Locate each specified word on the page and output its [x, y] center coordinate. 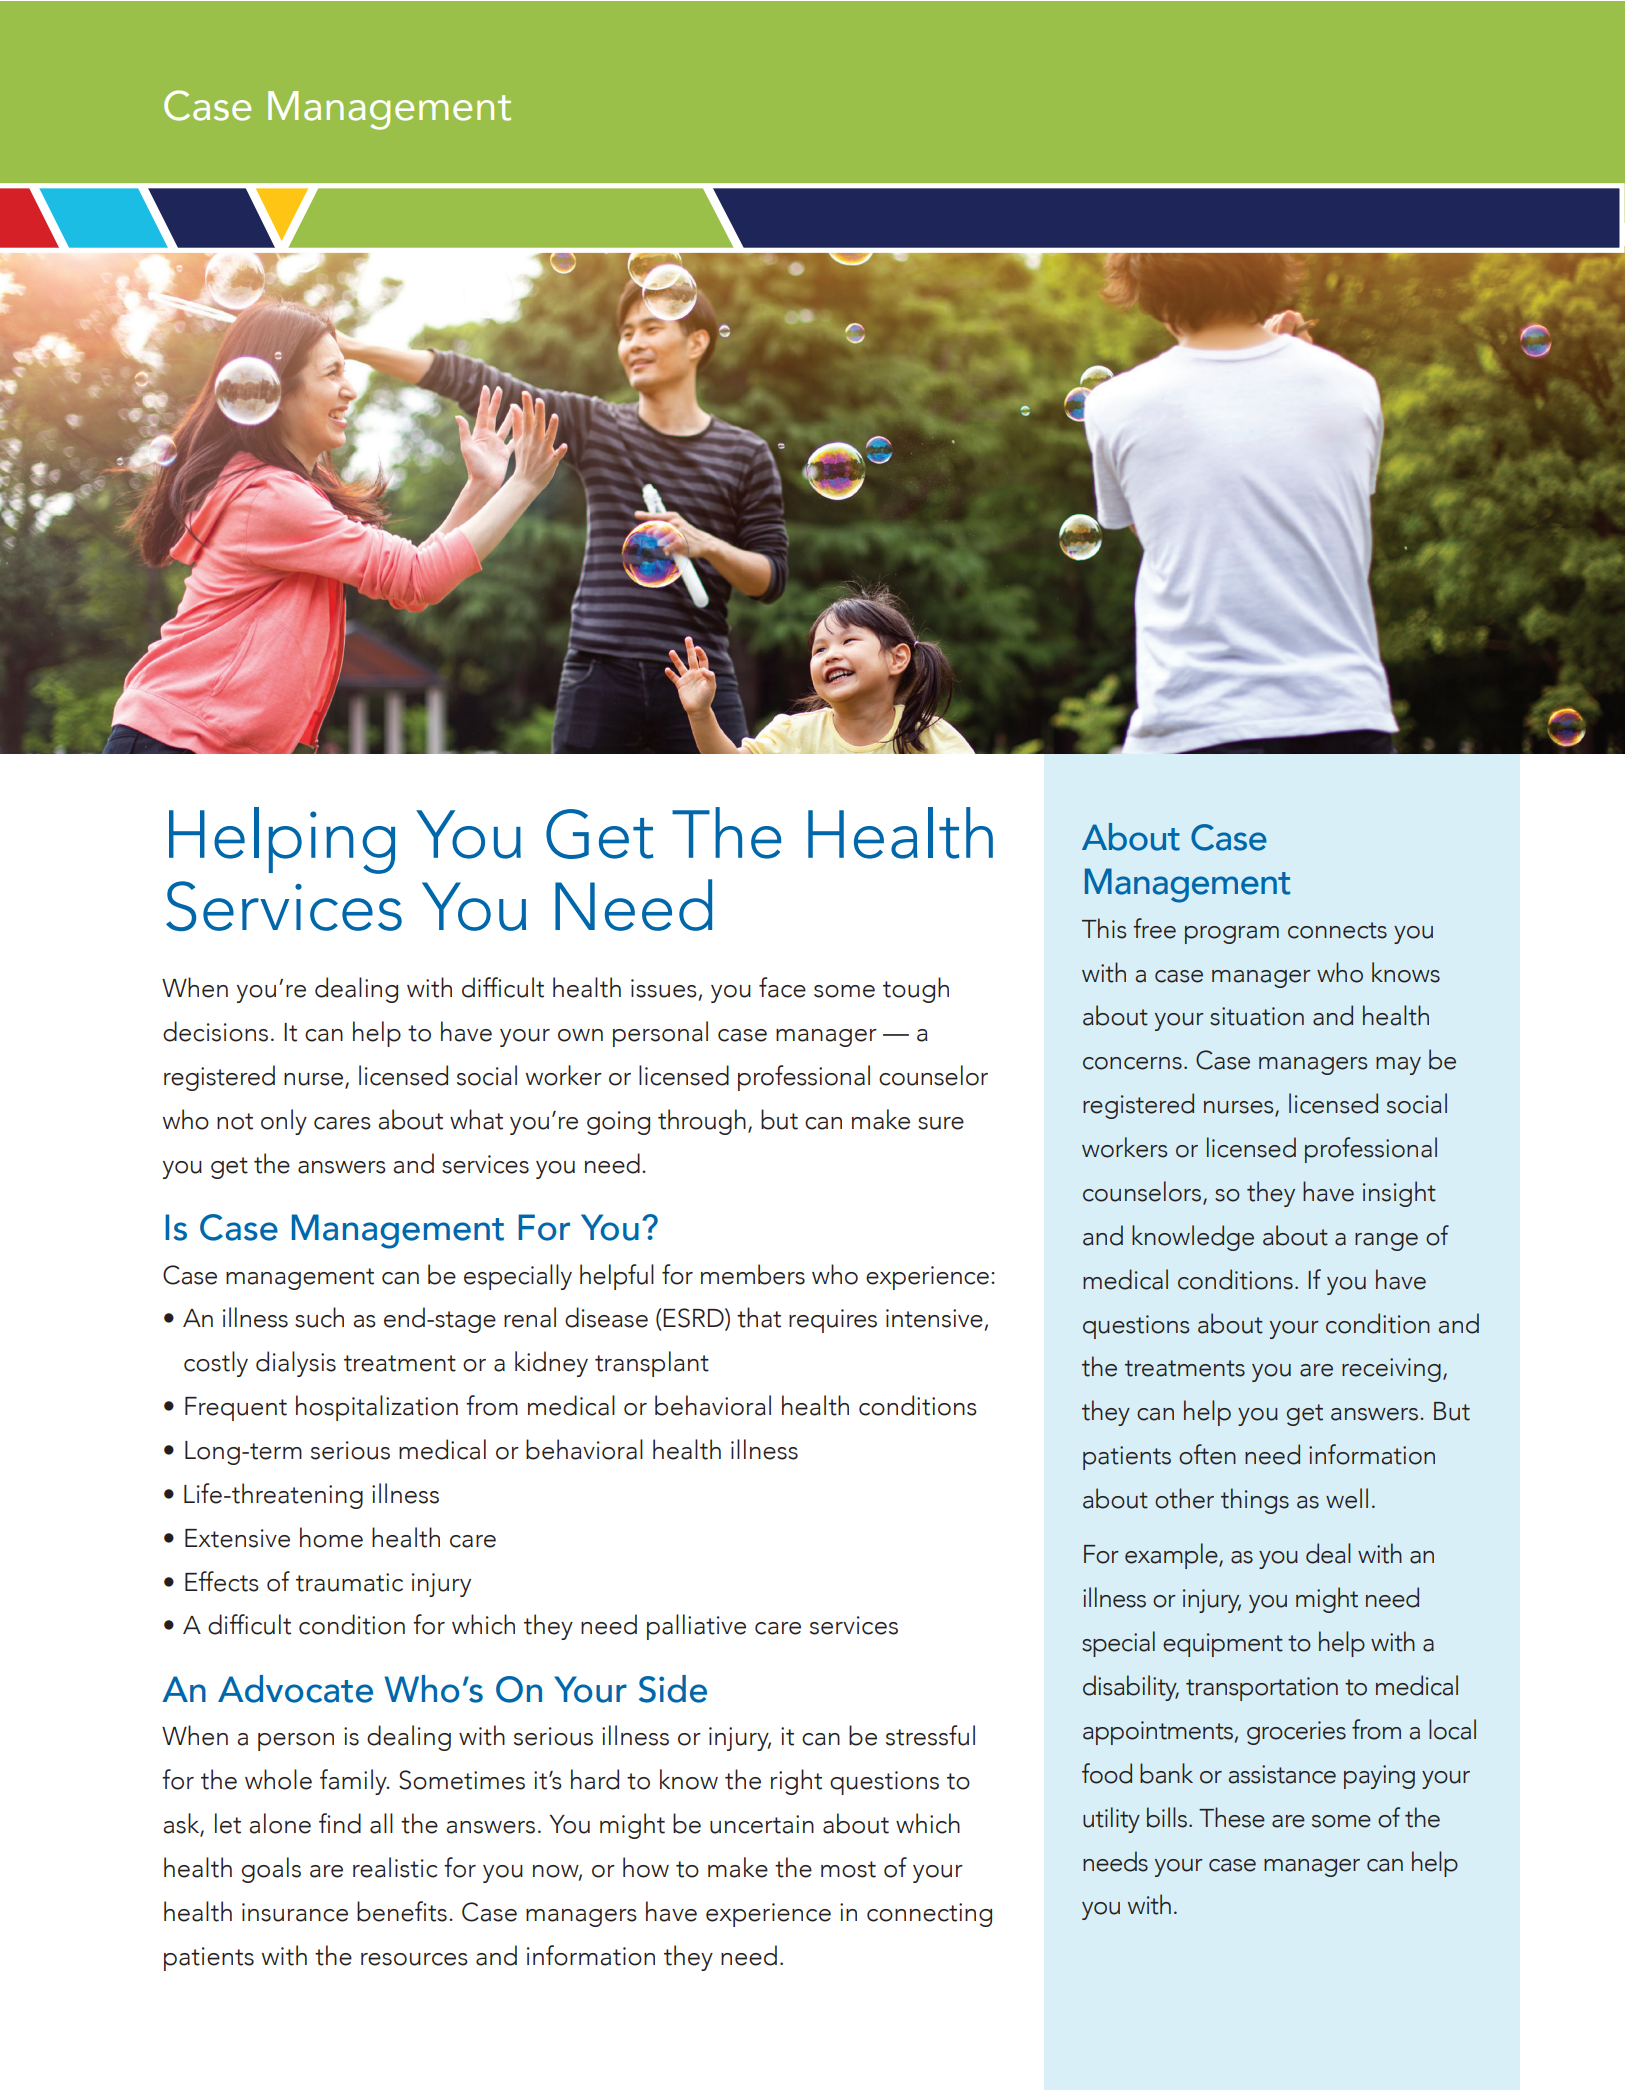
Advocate [295, 1689]
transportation [1262, 1689]
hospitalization [377, 1408]
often [1207, 1454]
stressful [930, 1735]
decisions [215, 1031]
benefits [402, 1911]
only [284, 1122]
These [1232, 1817]
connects [1337, 930]
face [782, 987]
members [753, 1274]
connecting [929, 1915]
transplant [652, 1364]
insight [1399, 1194]
